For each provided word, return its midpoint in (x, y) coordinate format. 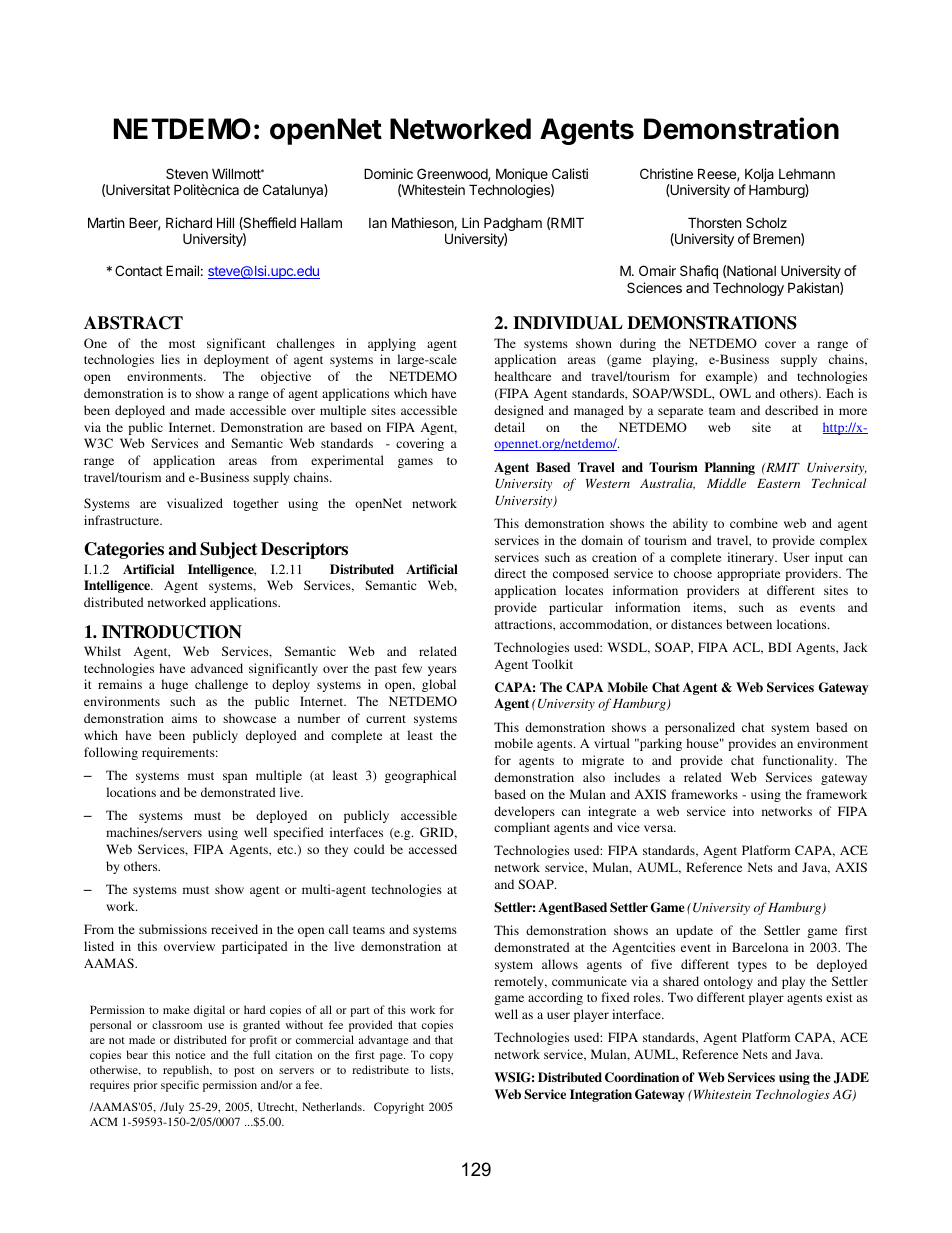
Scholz (766, 222)
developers (524, 812)
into (743, 811)
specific (180, 1086)
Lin (470, 222)
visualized (195, 503)
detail (509, 427)
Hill (225, 222)
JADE (851, 1078)
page (392, 1057)
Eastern (778, 483)
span (235, 778)
